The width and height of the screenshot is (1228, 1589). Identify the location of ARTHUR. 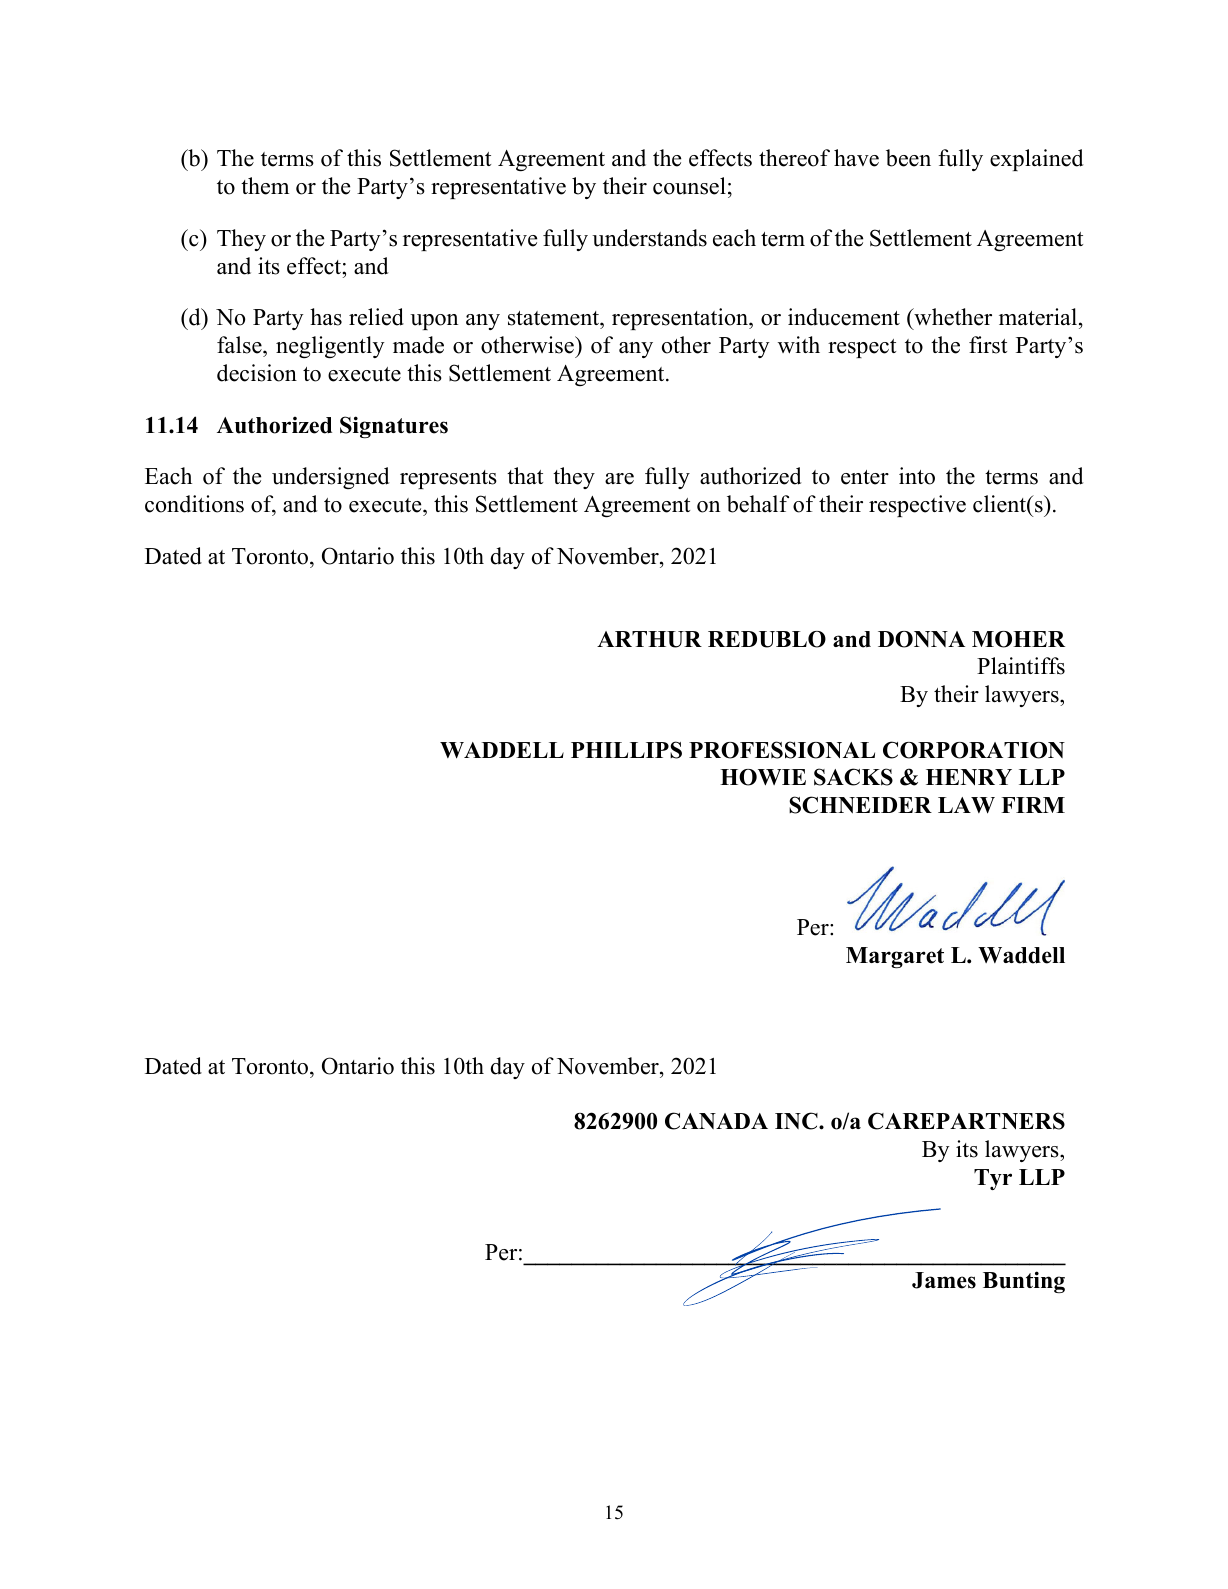
(649, 639).
